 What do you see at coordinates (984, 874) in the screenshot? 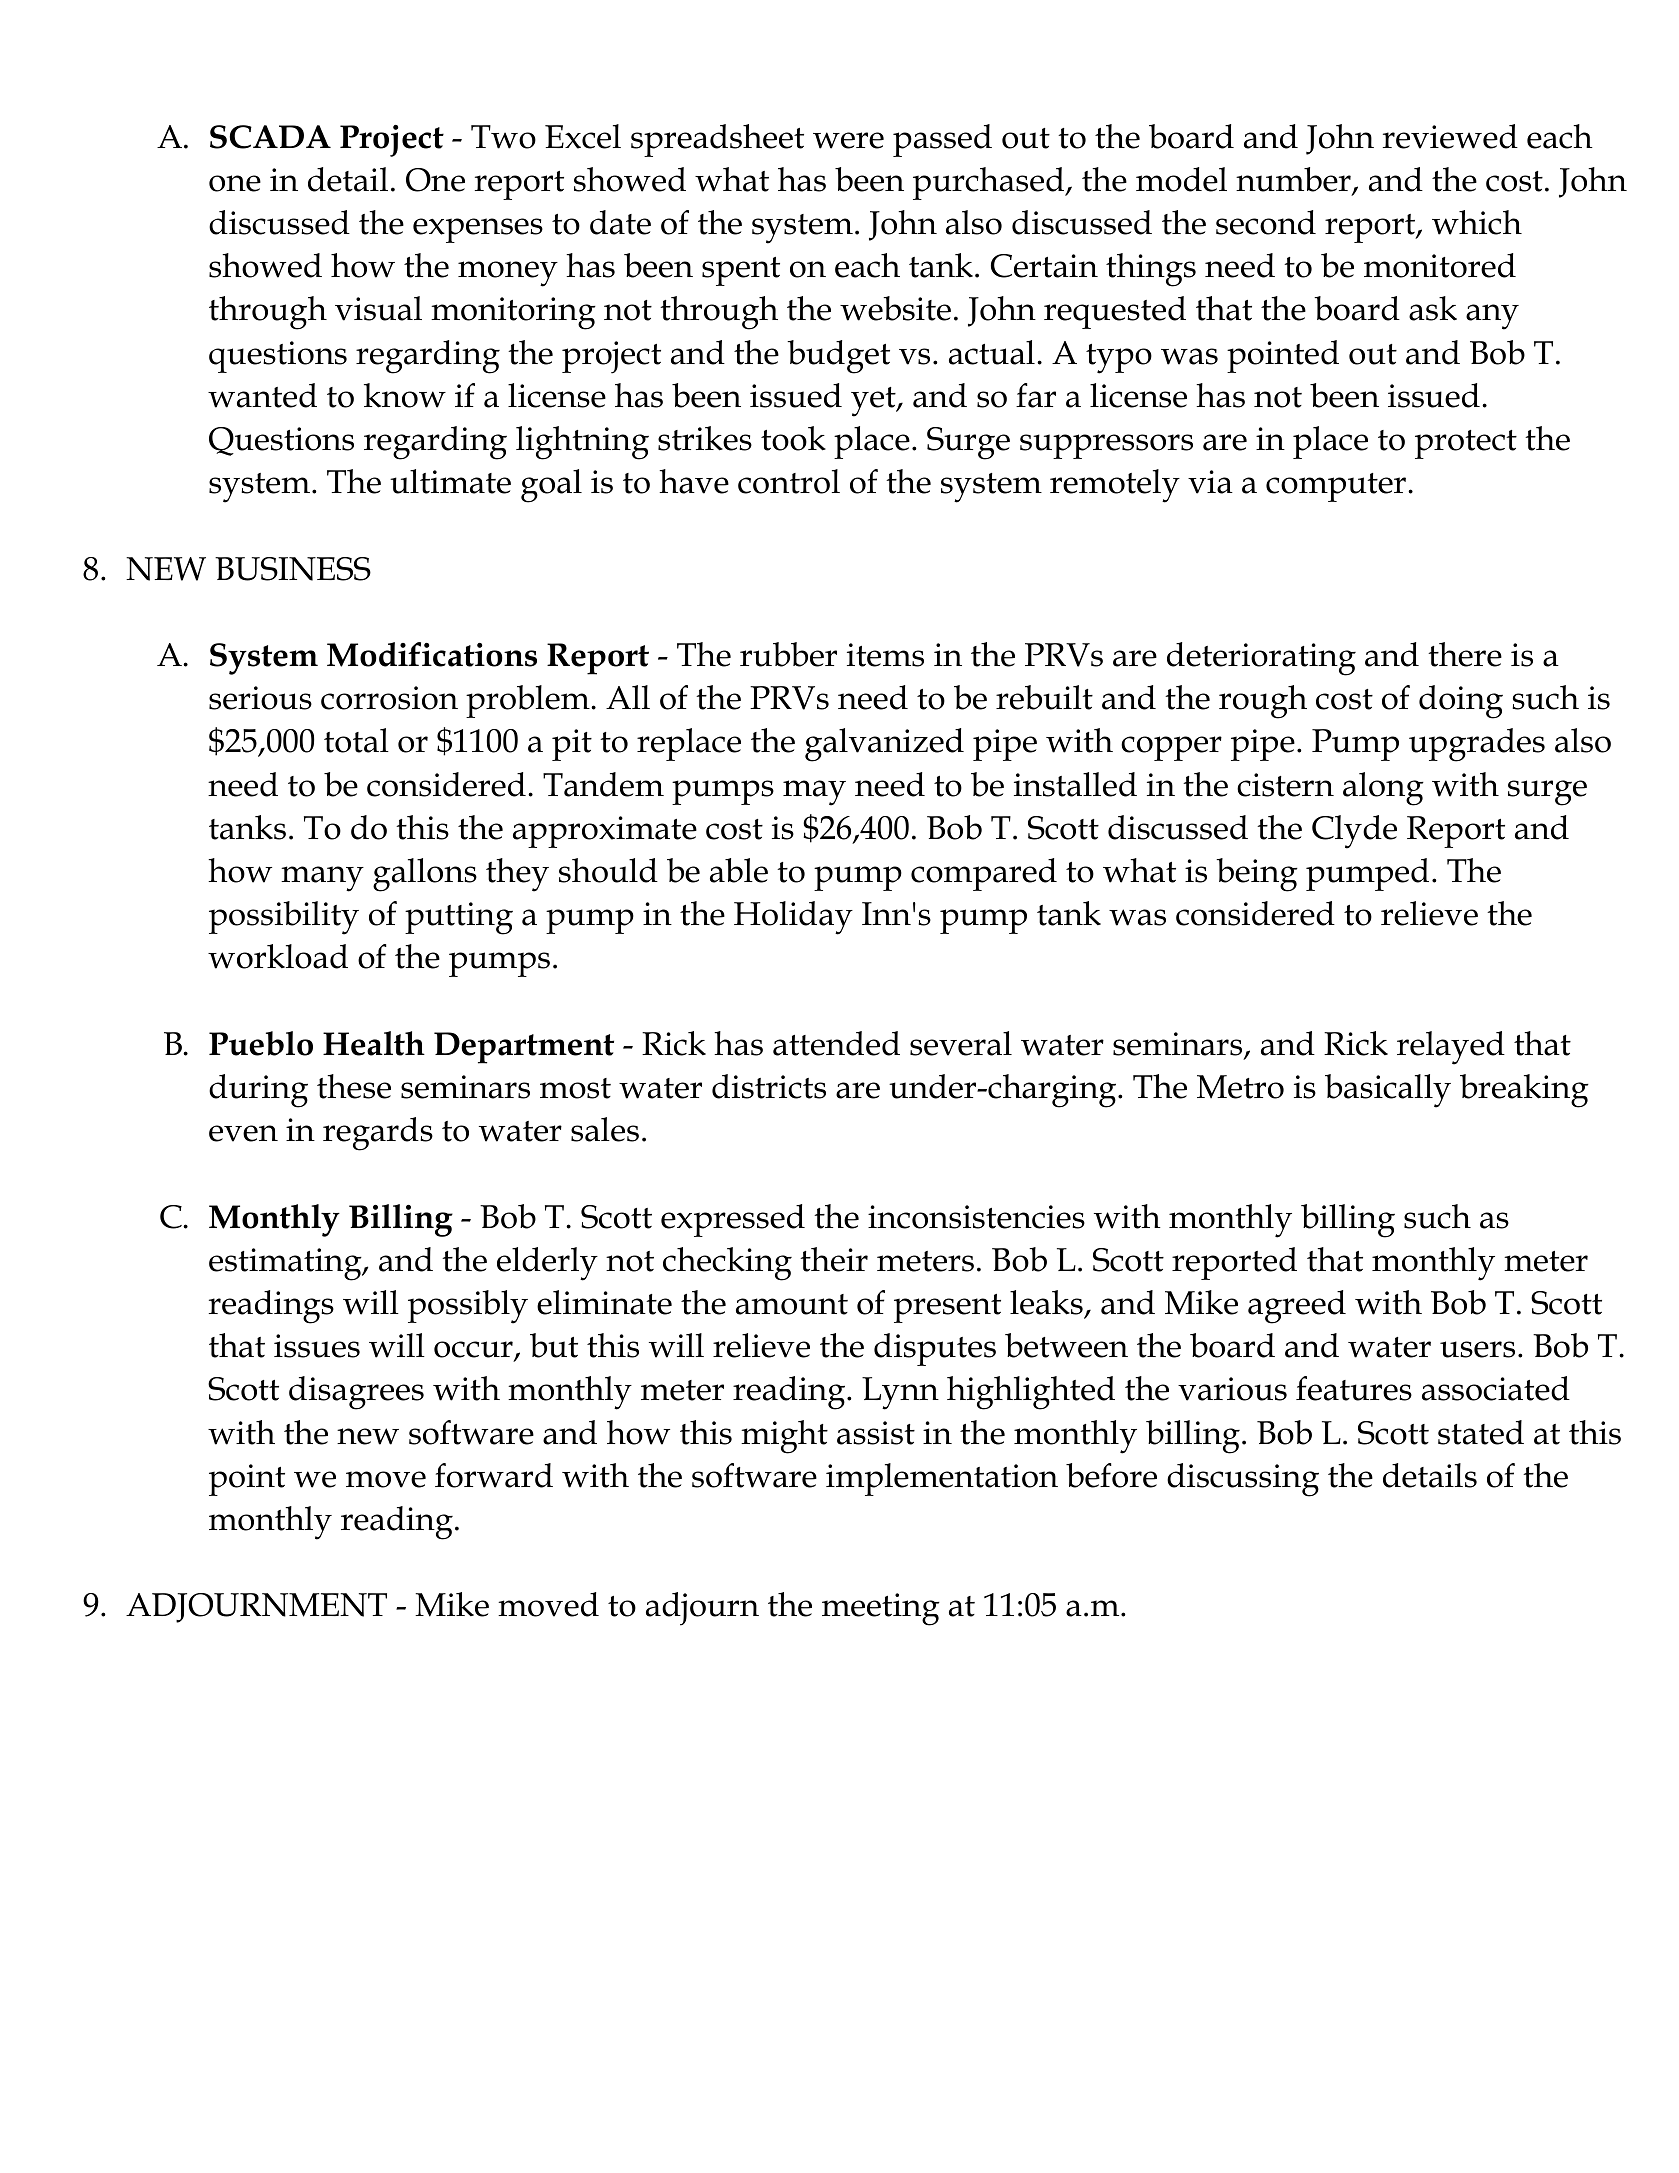
I see `compared` at bounding box center [984, 874].
